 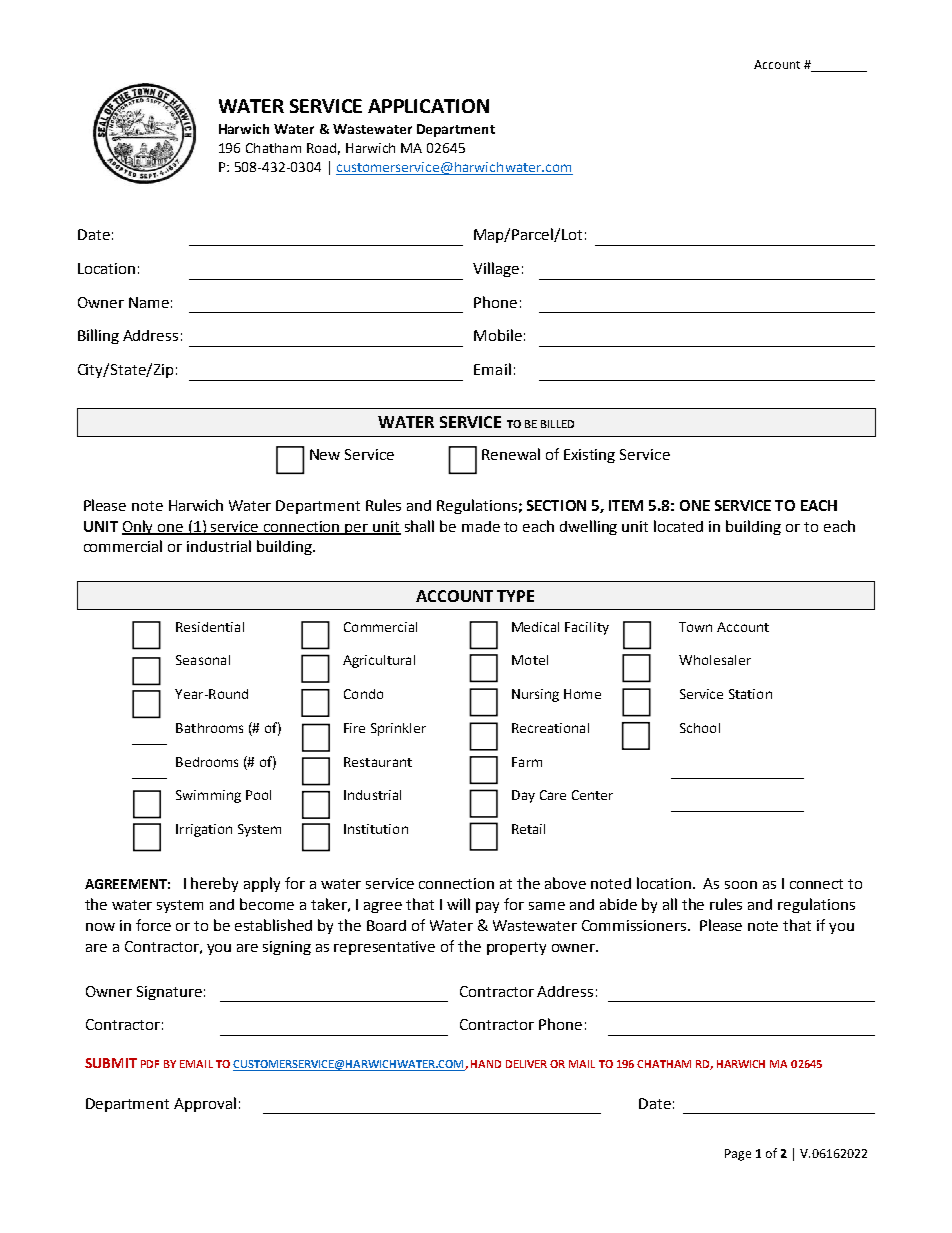 I want to click on Approval, so click(x=205, y=1104).
